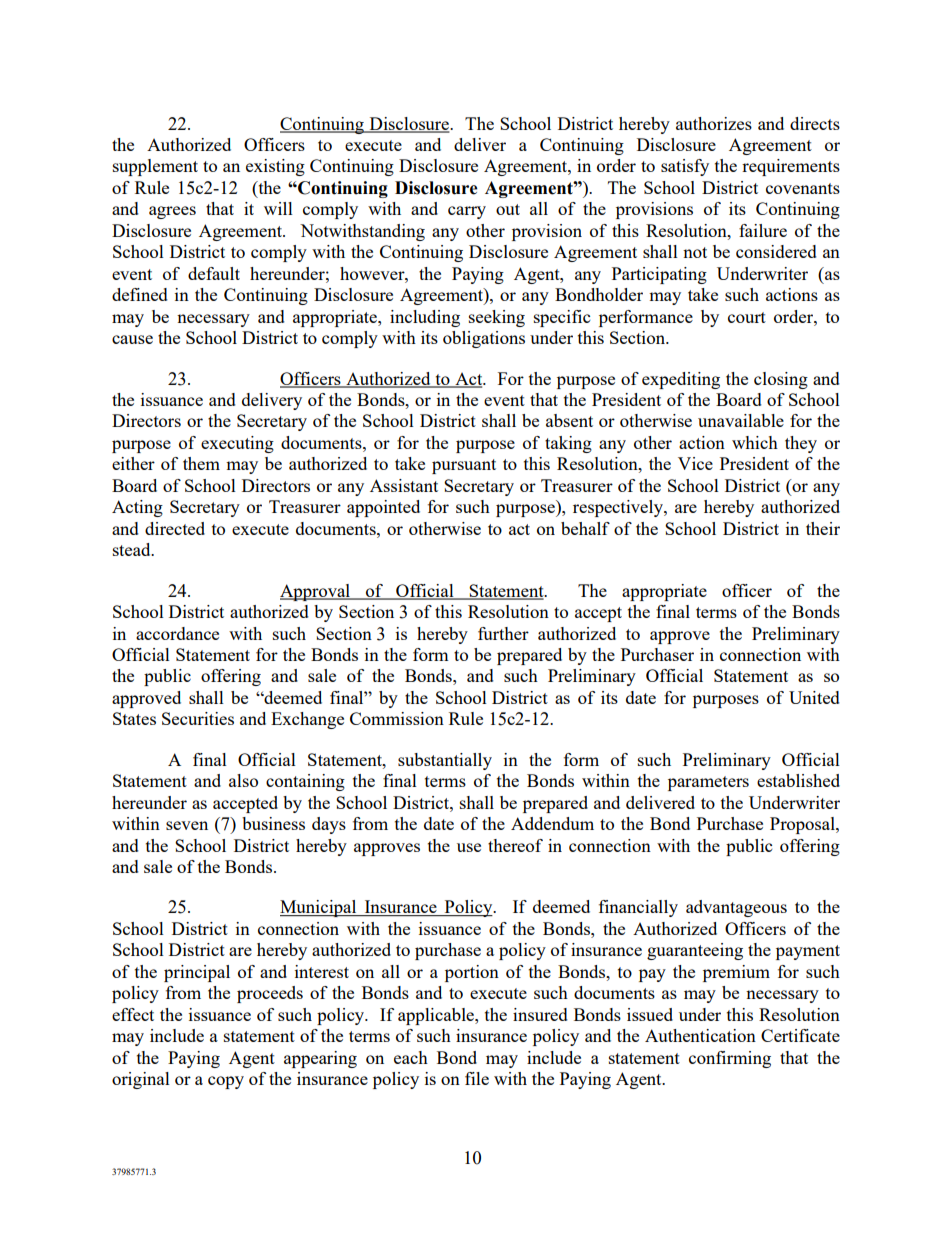 This page has height=1233, width=952. I want to click on further, so click(503, 633).
